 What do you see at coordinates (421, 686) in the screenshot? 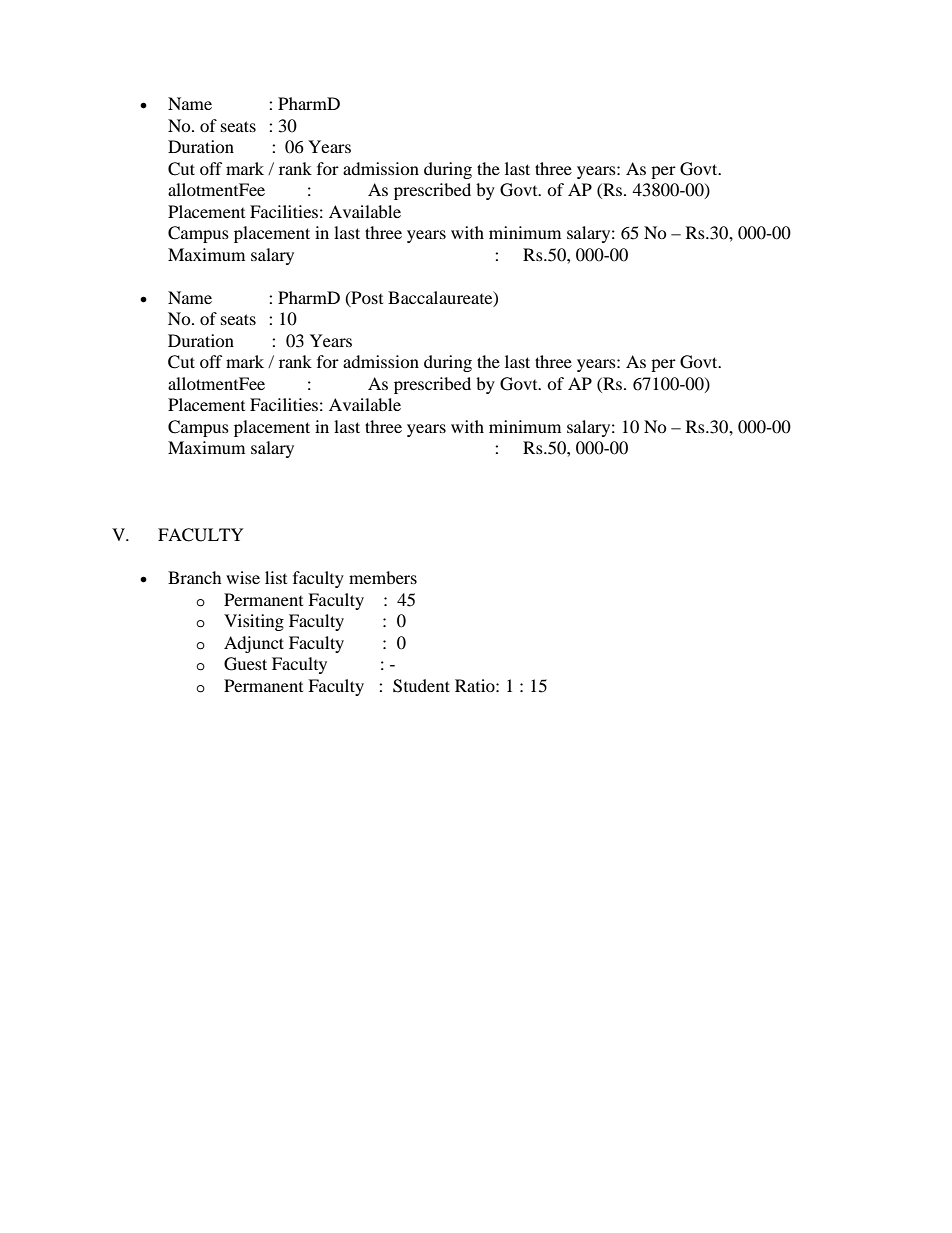
I see `Student` at bounding box center [421, 686].
